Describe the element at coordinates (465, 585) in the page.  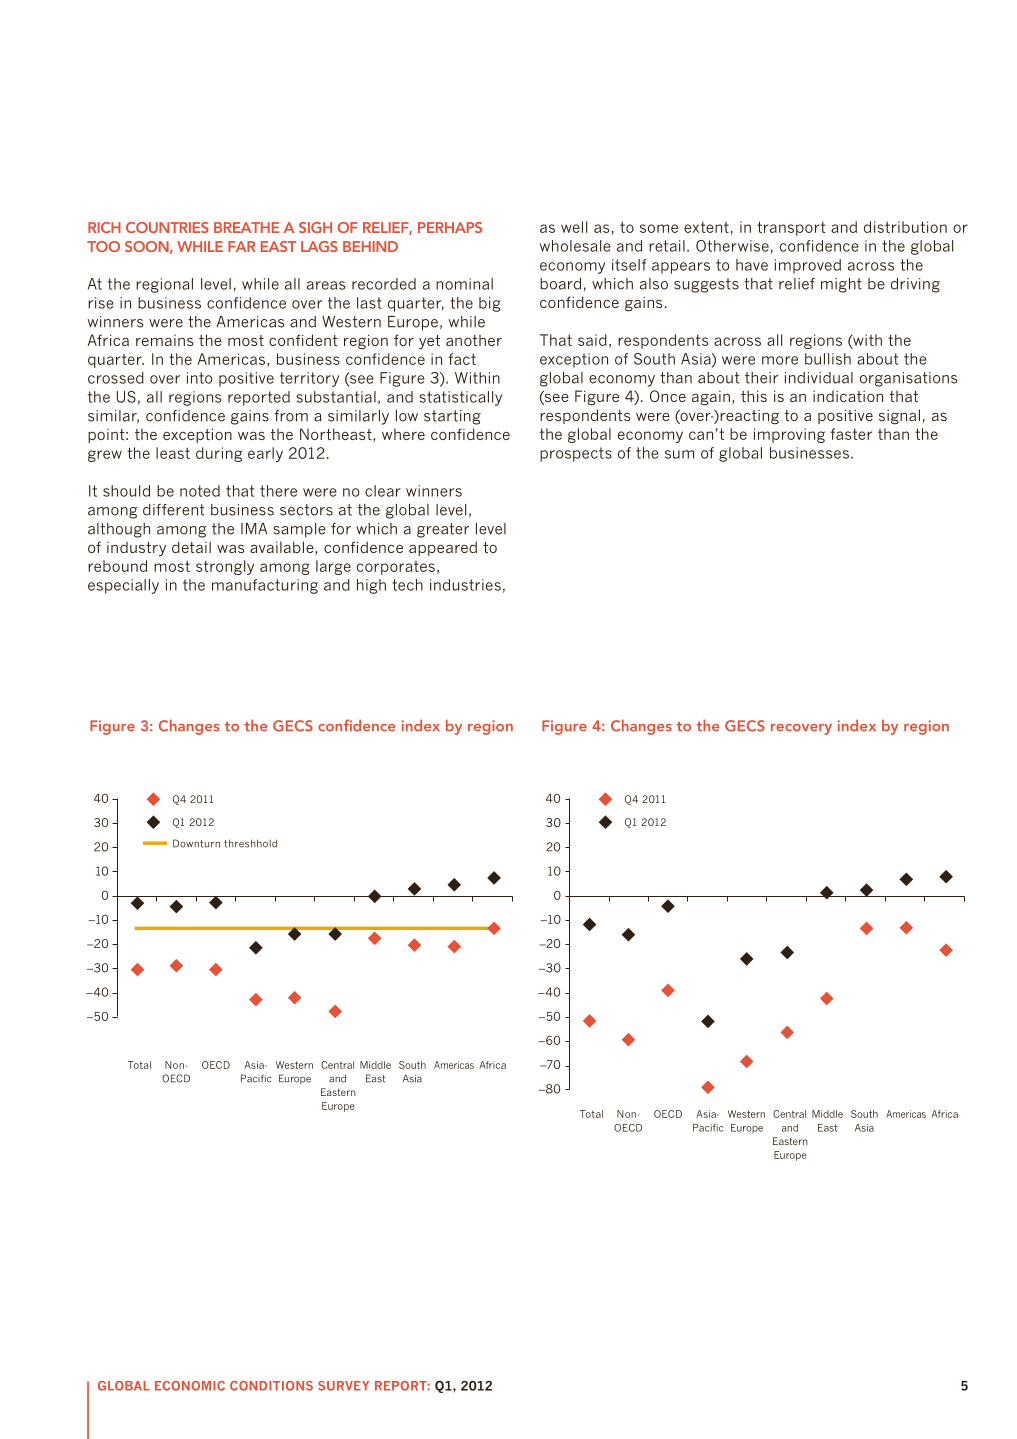
I see `industries` at that location.
